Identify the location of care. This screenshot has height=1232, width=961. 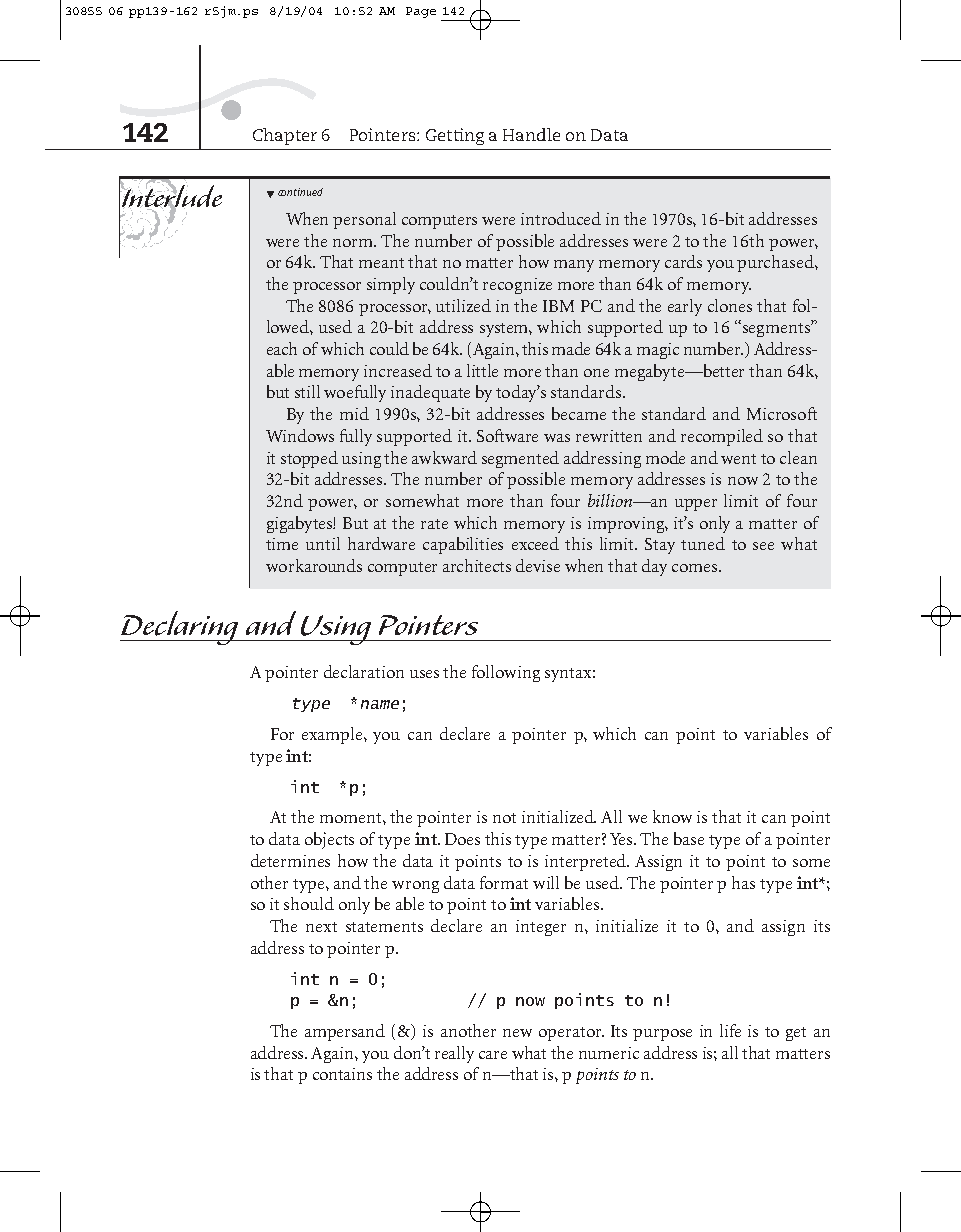
(493, 1055).
